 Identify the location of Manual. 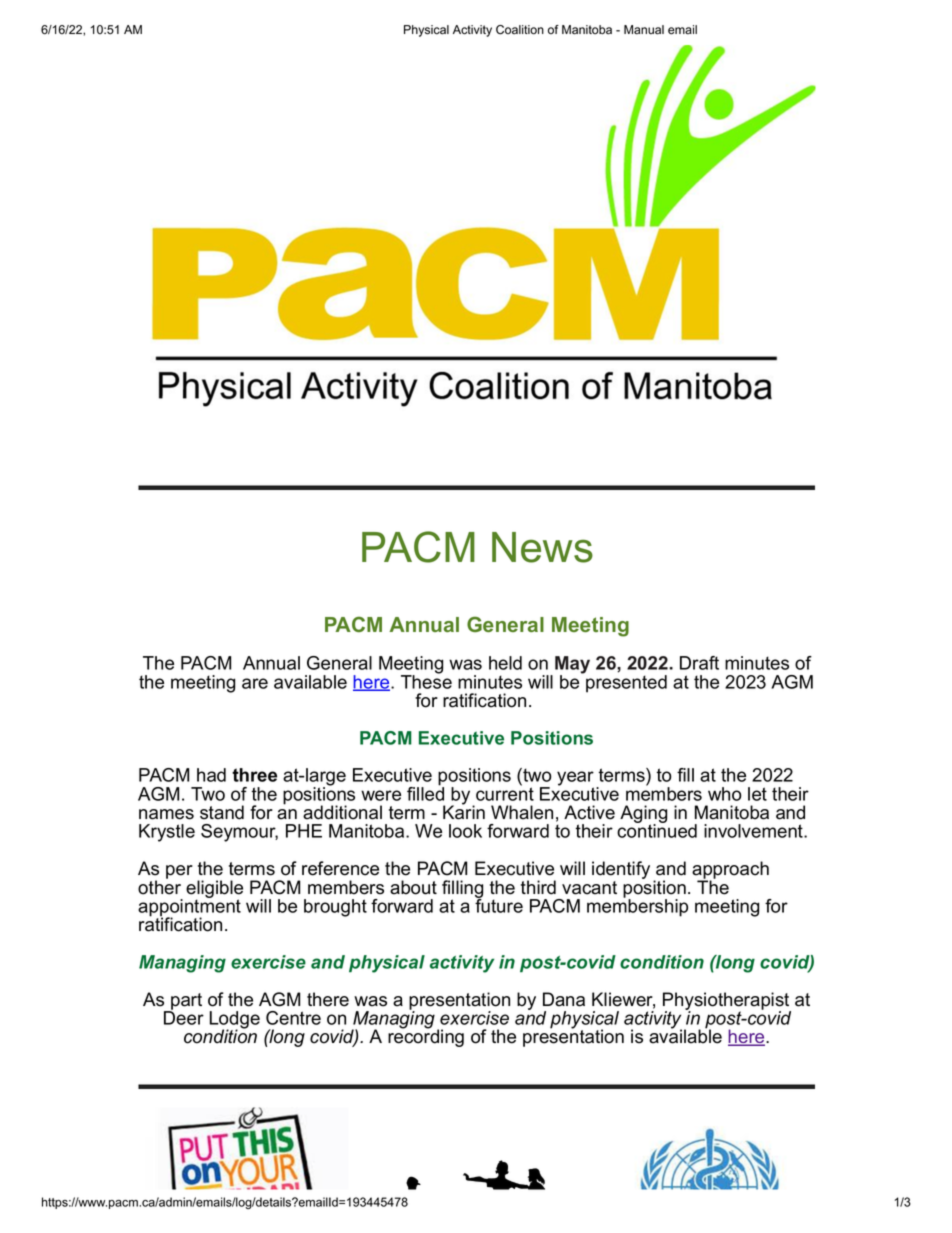
(644, 30).
